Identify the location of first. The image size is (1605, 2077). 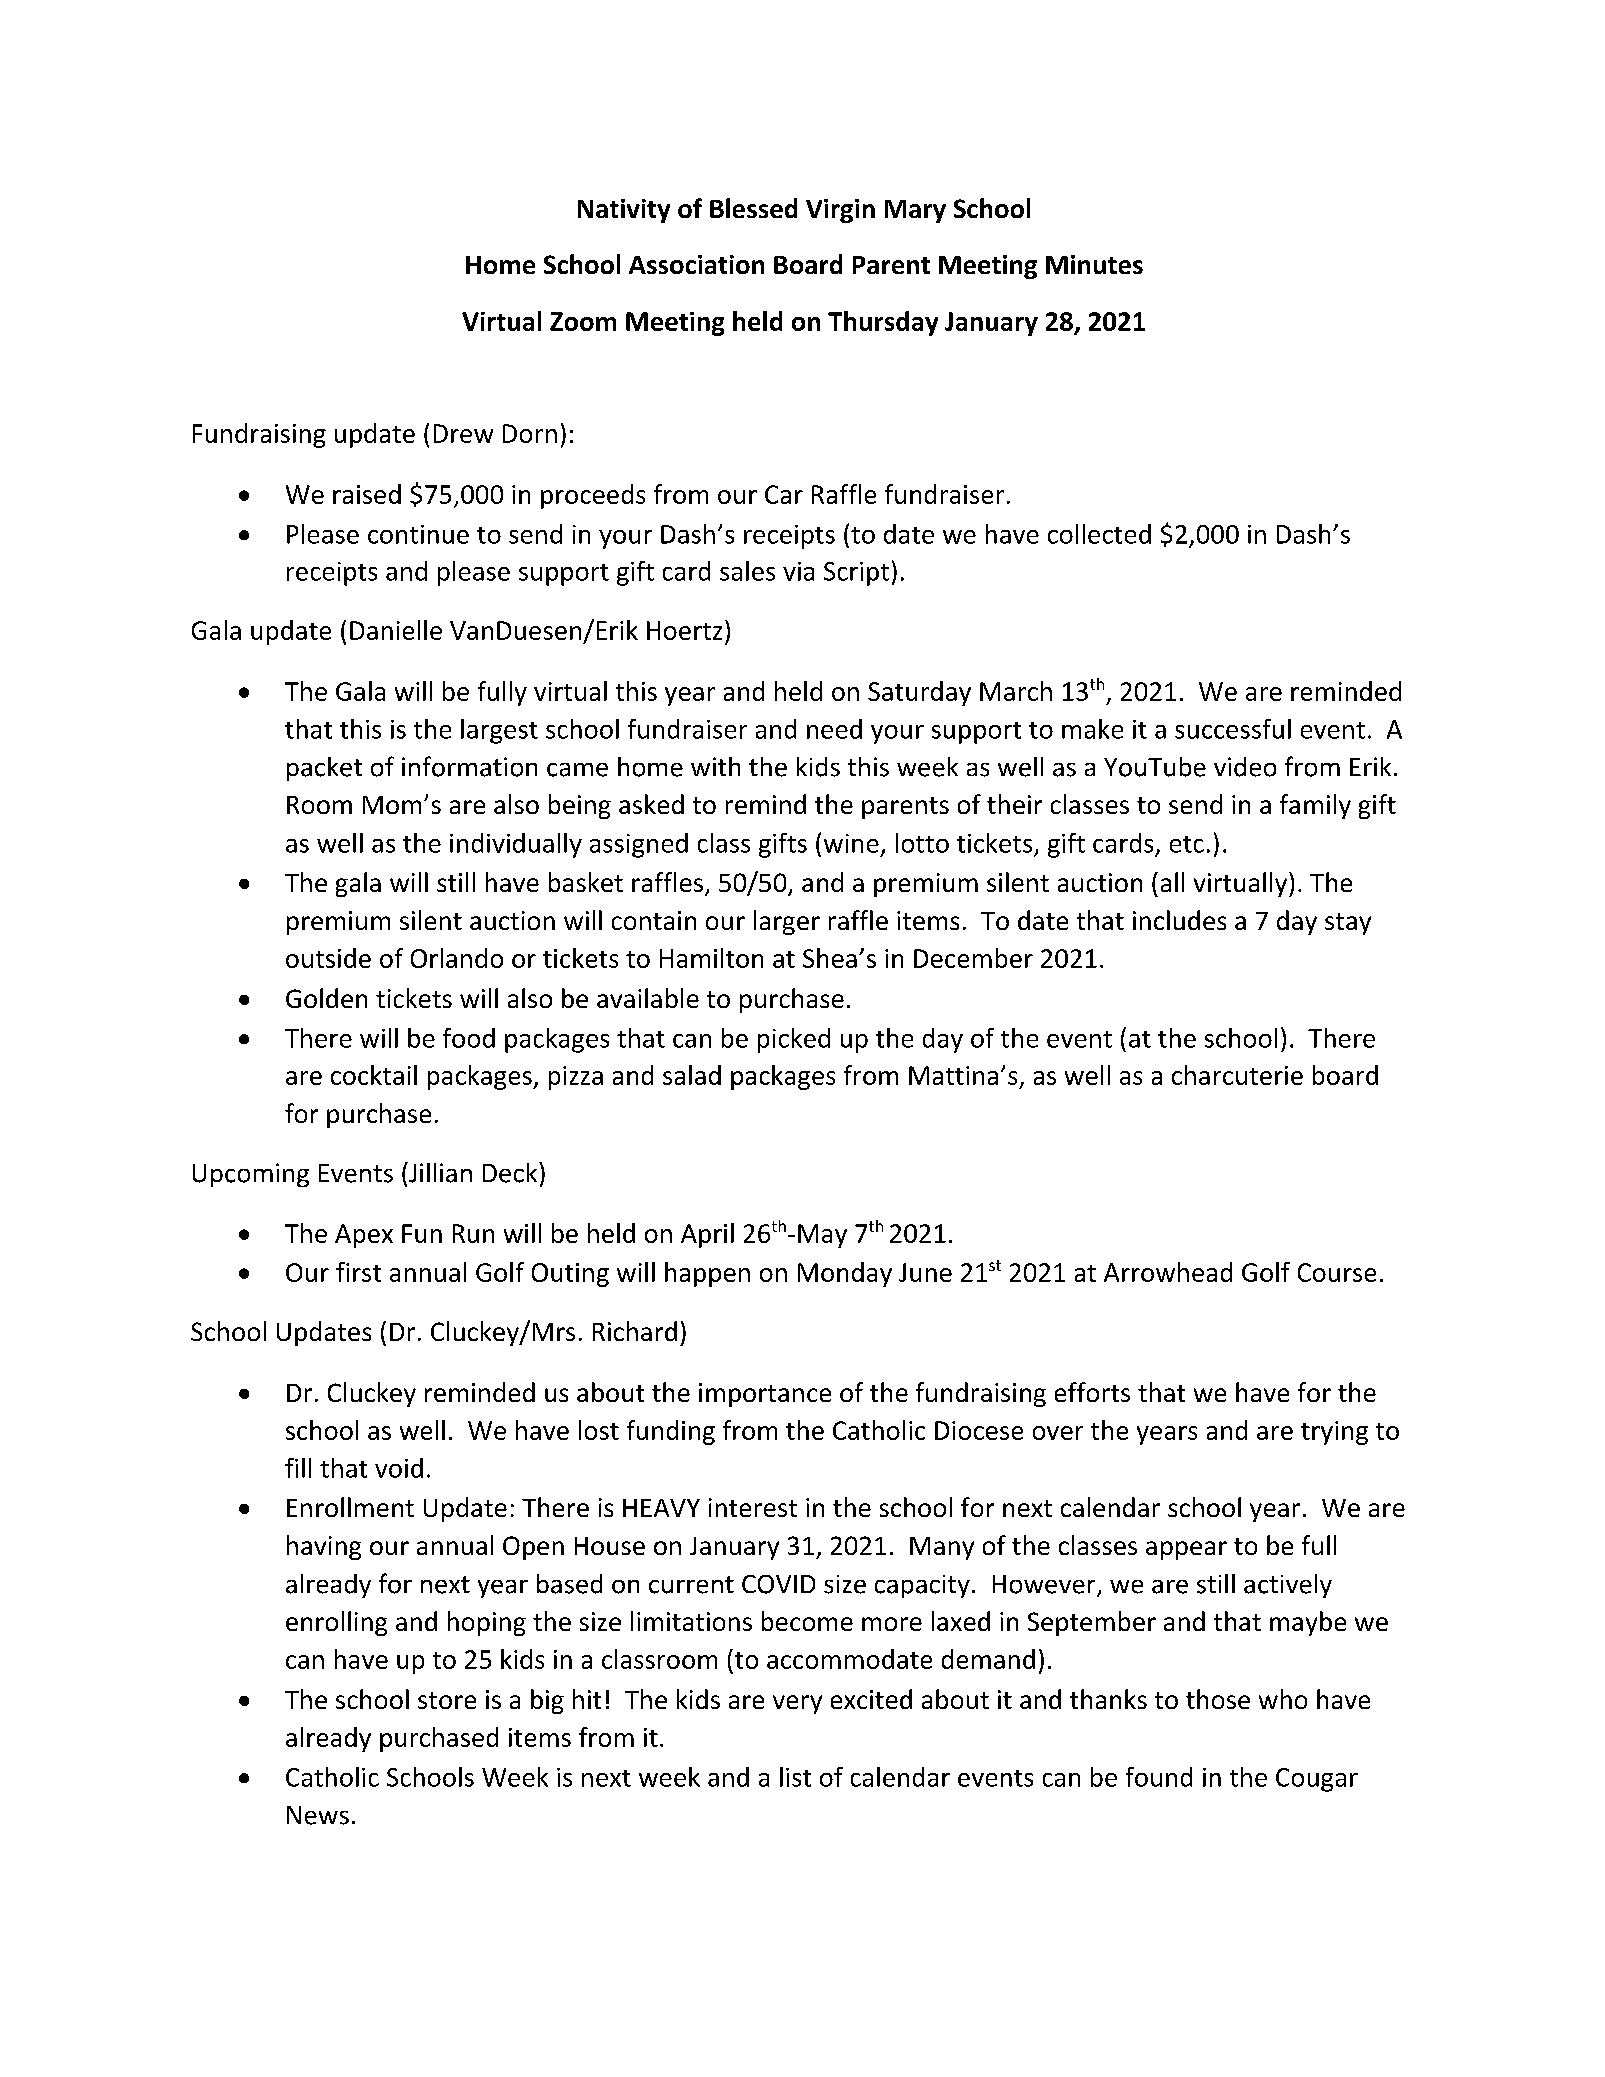
(358, 1272).
